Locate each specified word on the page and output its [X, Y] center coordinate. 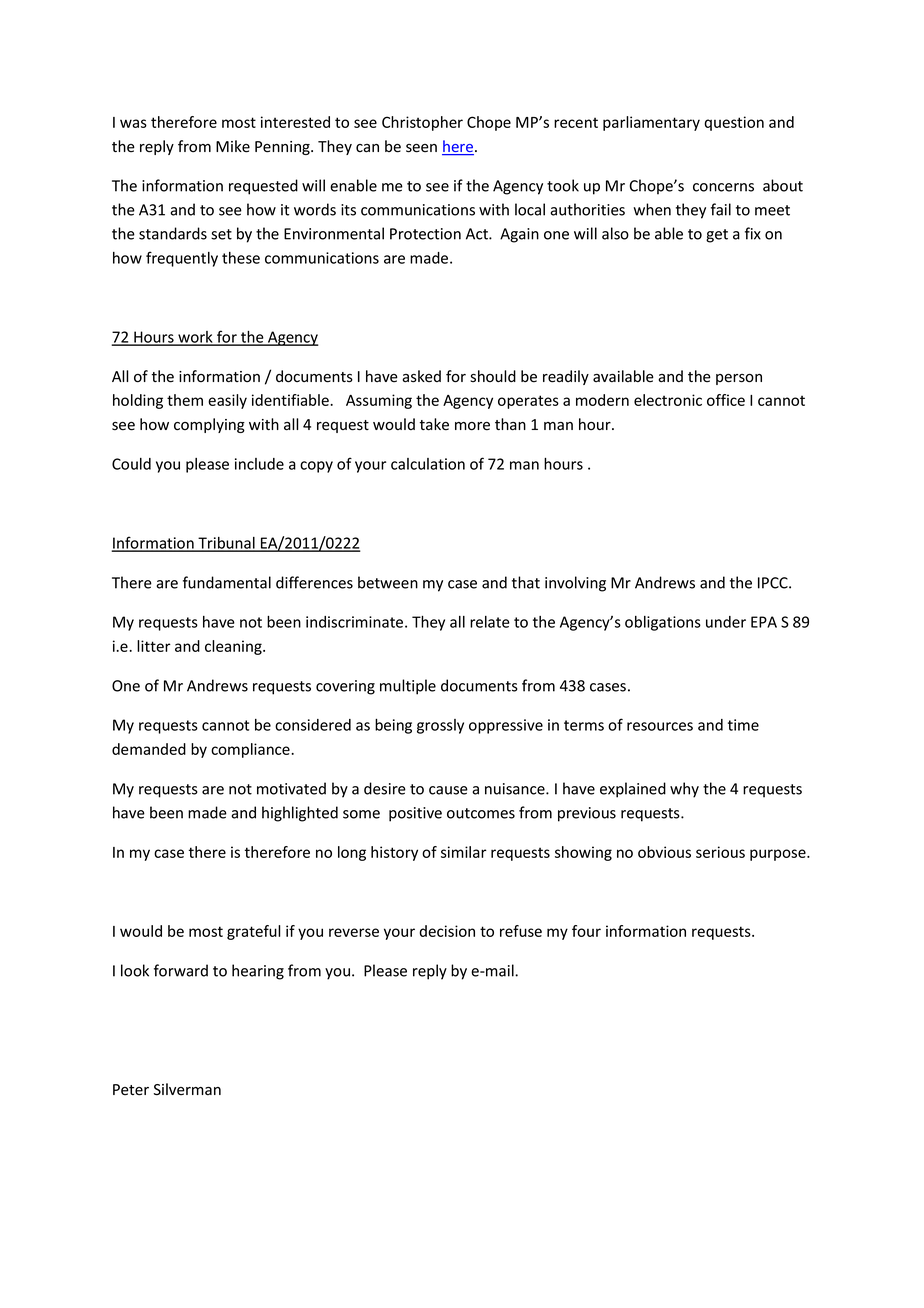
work [195, 338]
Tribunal [226, 544]
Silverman [187, 1089]
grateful [254, 932]
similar [464, 852]
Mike [233, 146]
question [734, 123]
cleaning [234, 647]
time [743, 725]
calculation [428, 464]
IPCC [774, 583]
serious [720, 852]
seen [421, 148]
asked [421, 376]
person [739, 379]
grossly [440, 726]
